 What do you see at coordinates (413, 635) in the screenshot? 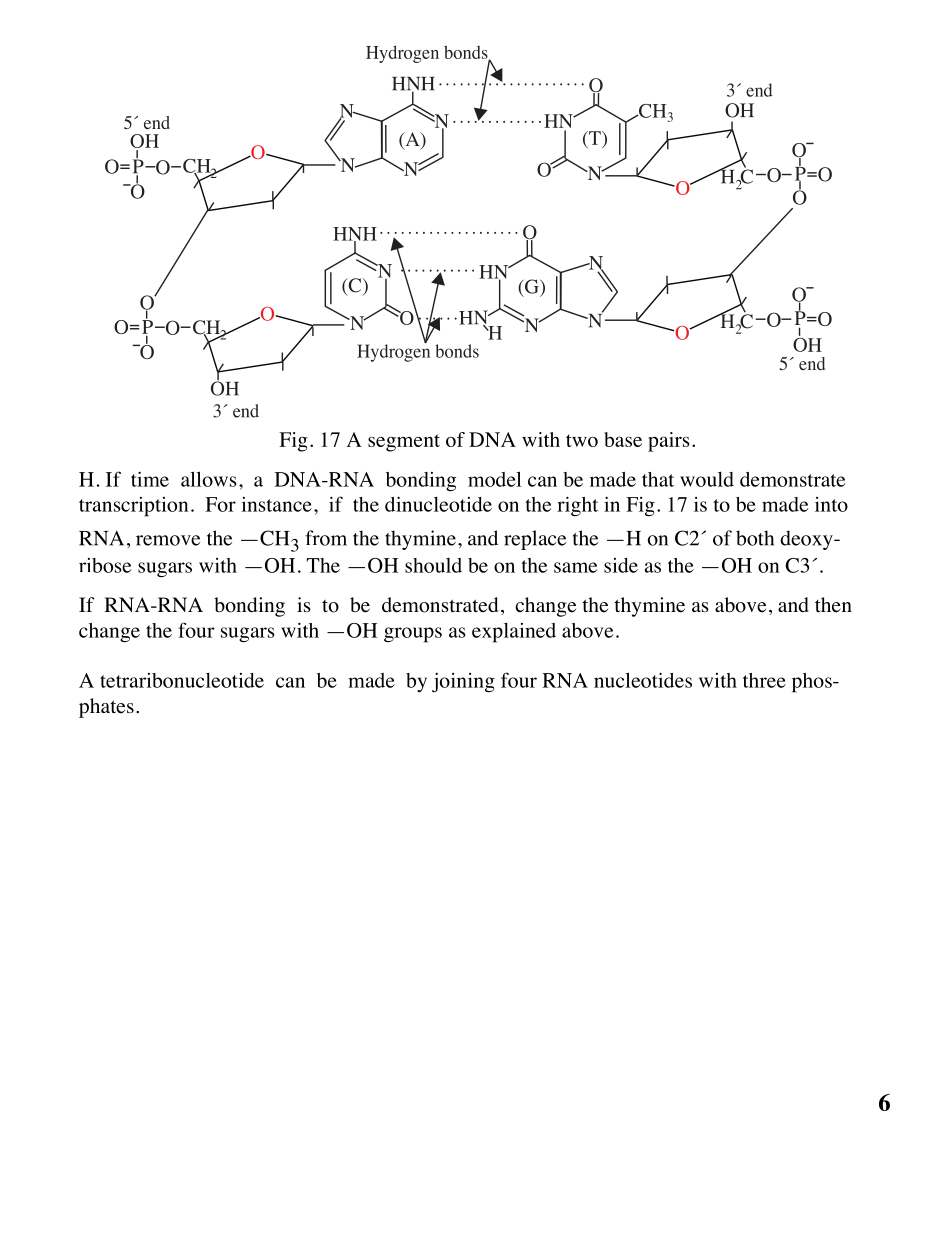
I see `groups` at bounding box center [413, 635].
